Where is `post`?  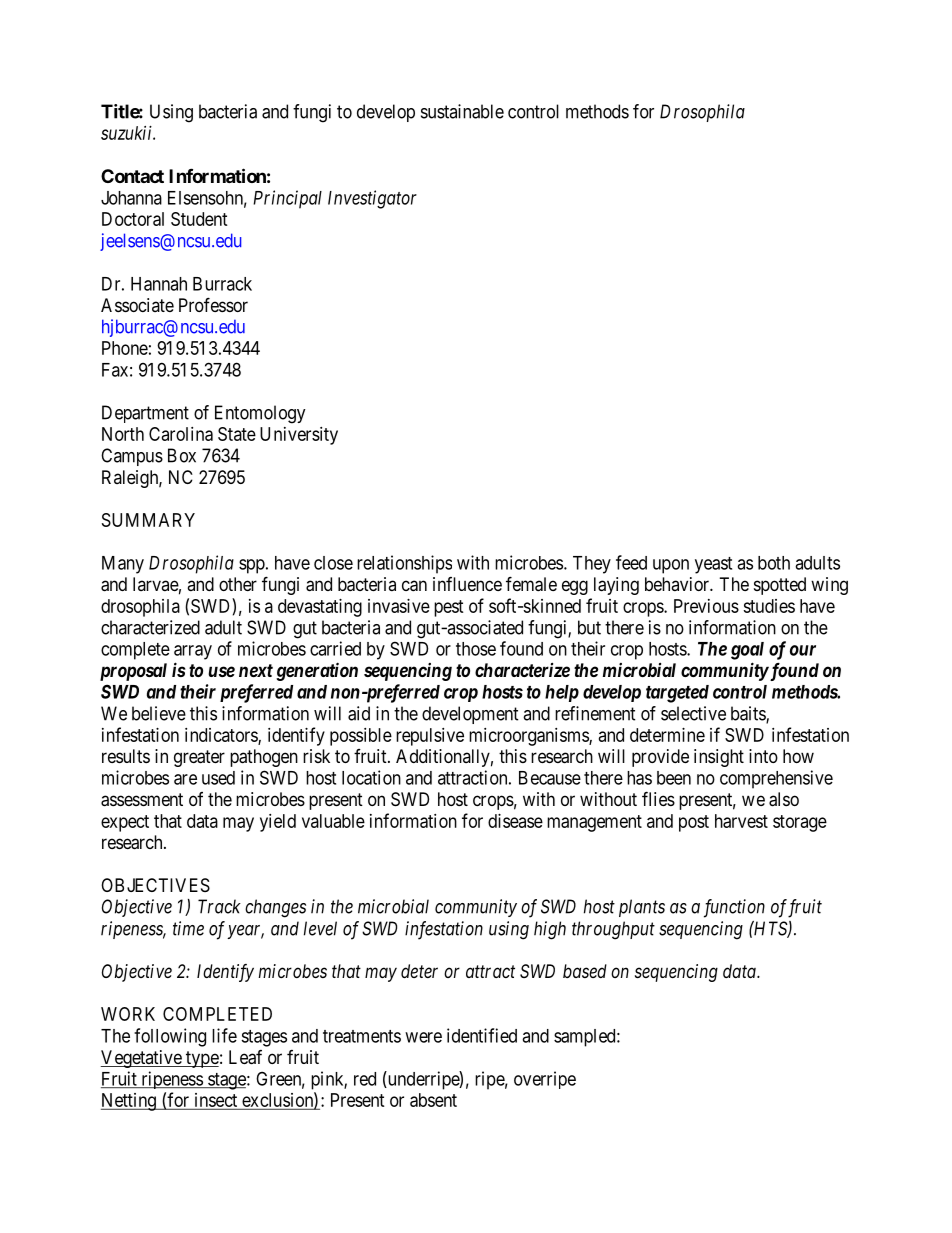
post is located at coordinates (694, 823).
